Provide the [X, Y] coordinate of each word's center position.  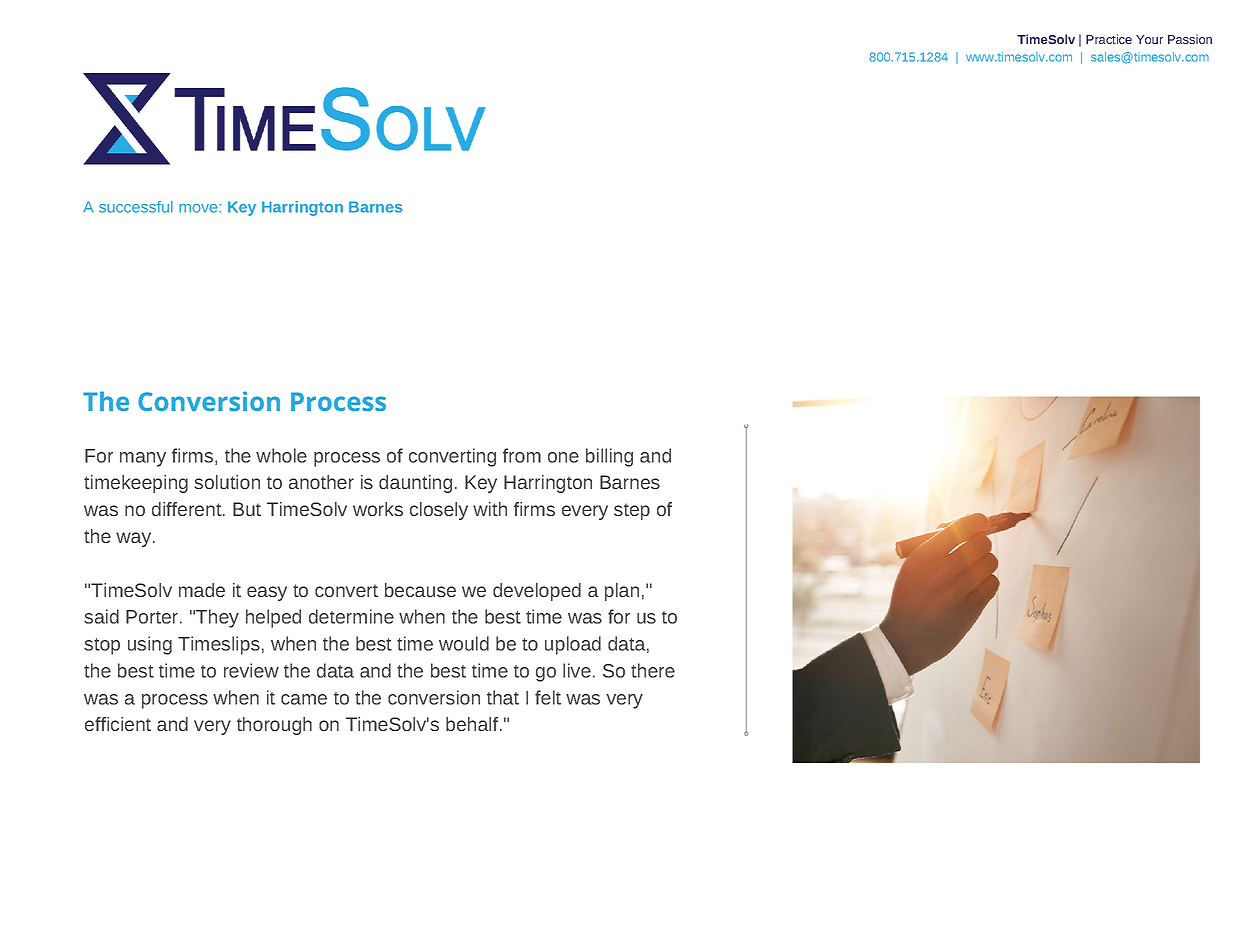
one [563, 457]
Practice [1109, 39]
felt [548, 697]
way [135, 539]
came [304, 699]
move [199, 208]
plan [622, 592]
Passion [1190, 39]
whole [281, 455]
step [632, 511]
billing [609, 457]
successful [136, 207]
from [522, 455]
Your [1149, 39]
